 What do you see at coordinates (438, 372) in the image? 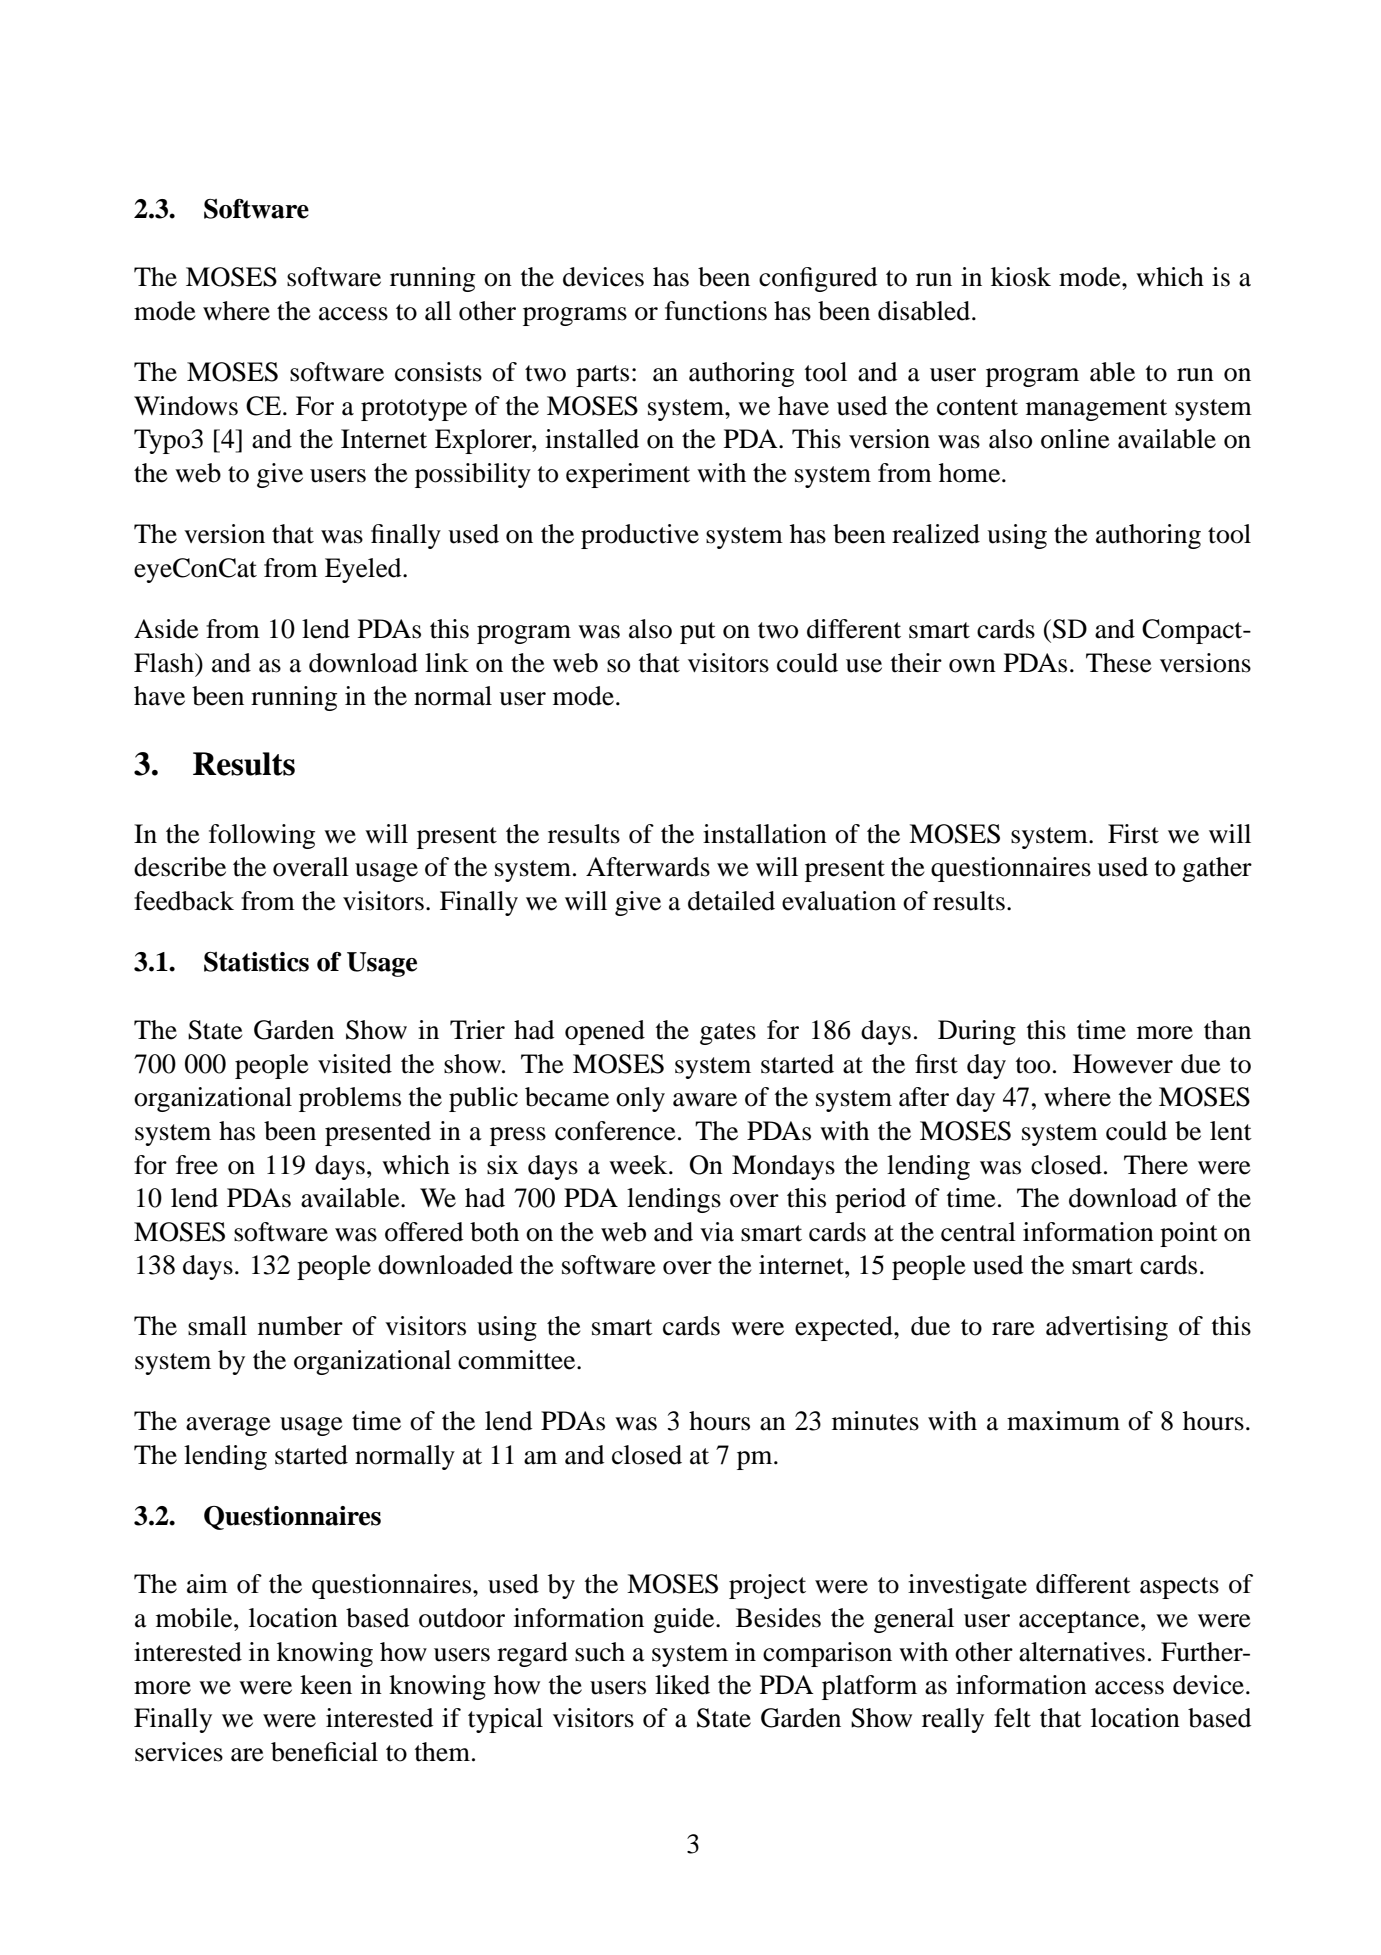
I see `consists` at bounding box center [438, 372].
